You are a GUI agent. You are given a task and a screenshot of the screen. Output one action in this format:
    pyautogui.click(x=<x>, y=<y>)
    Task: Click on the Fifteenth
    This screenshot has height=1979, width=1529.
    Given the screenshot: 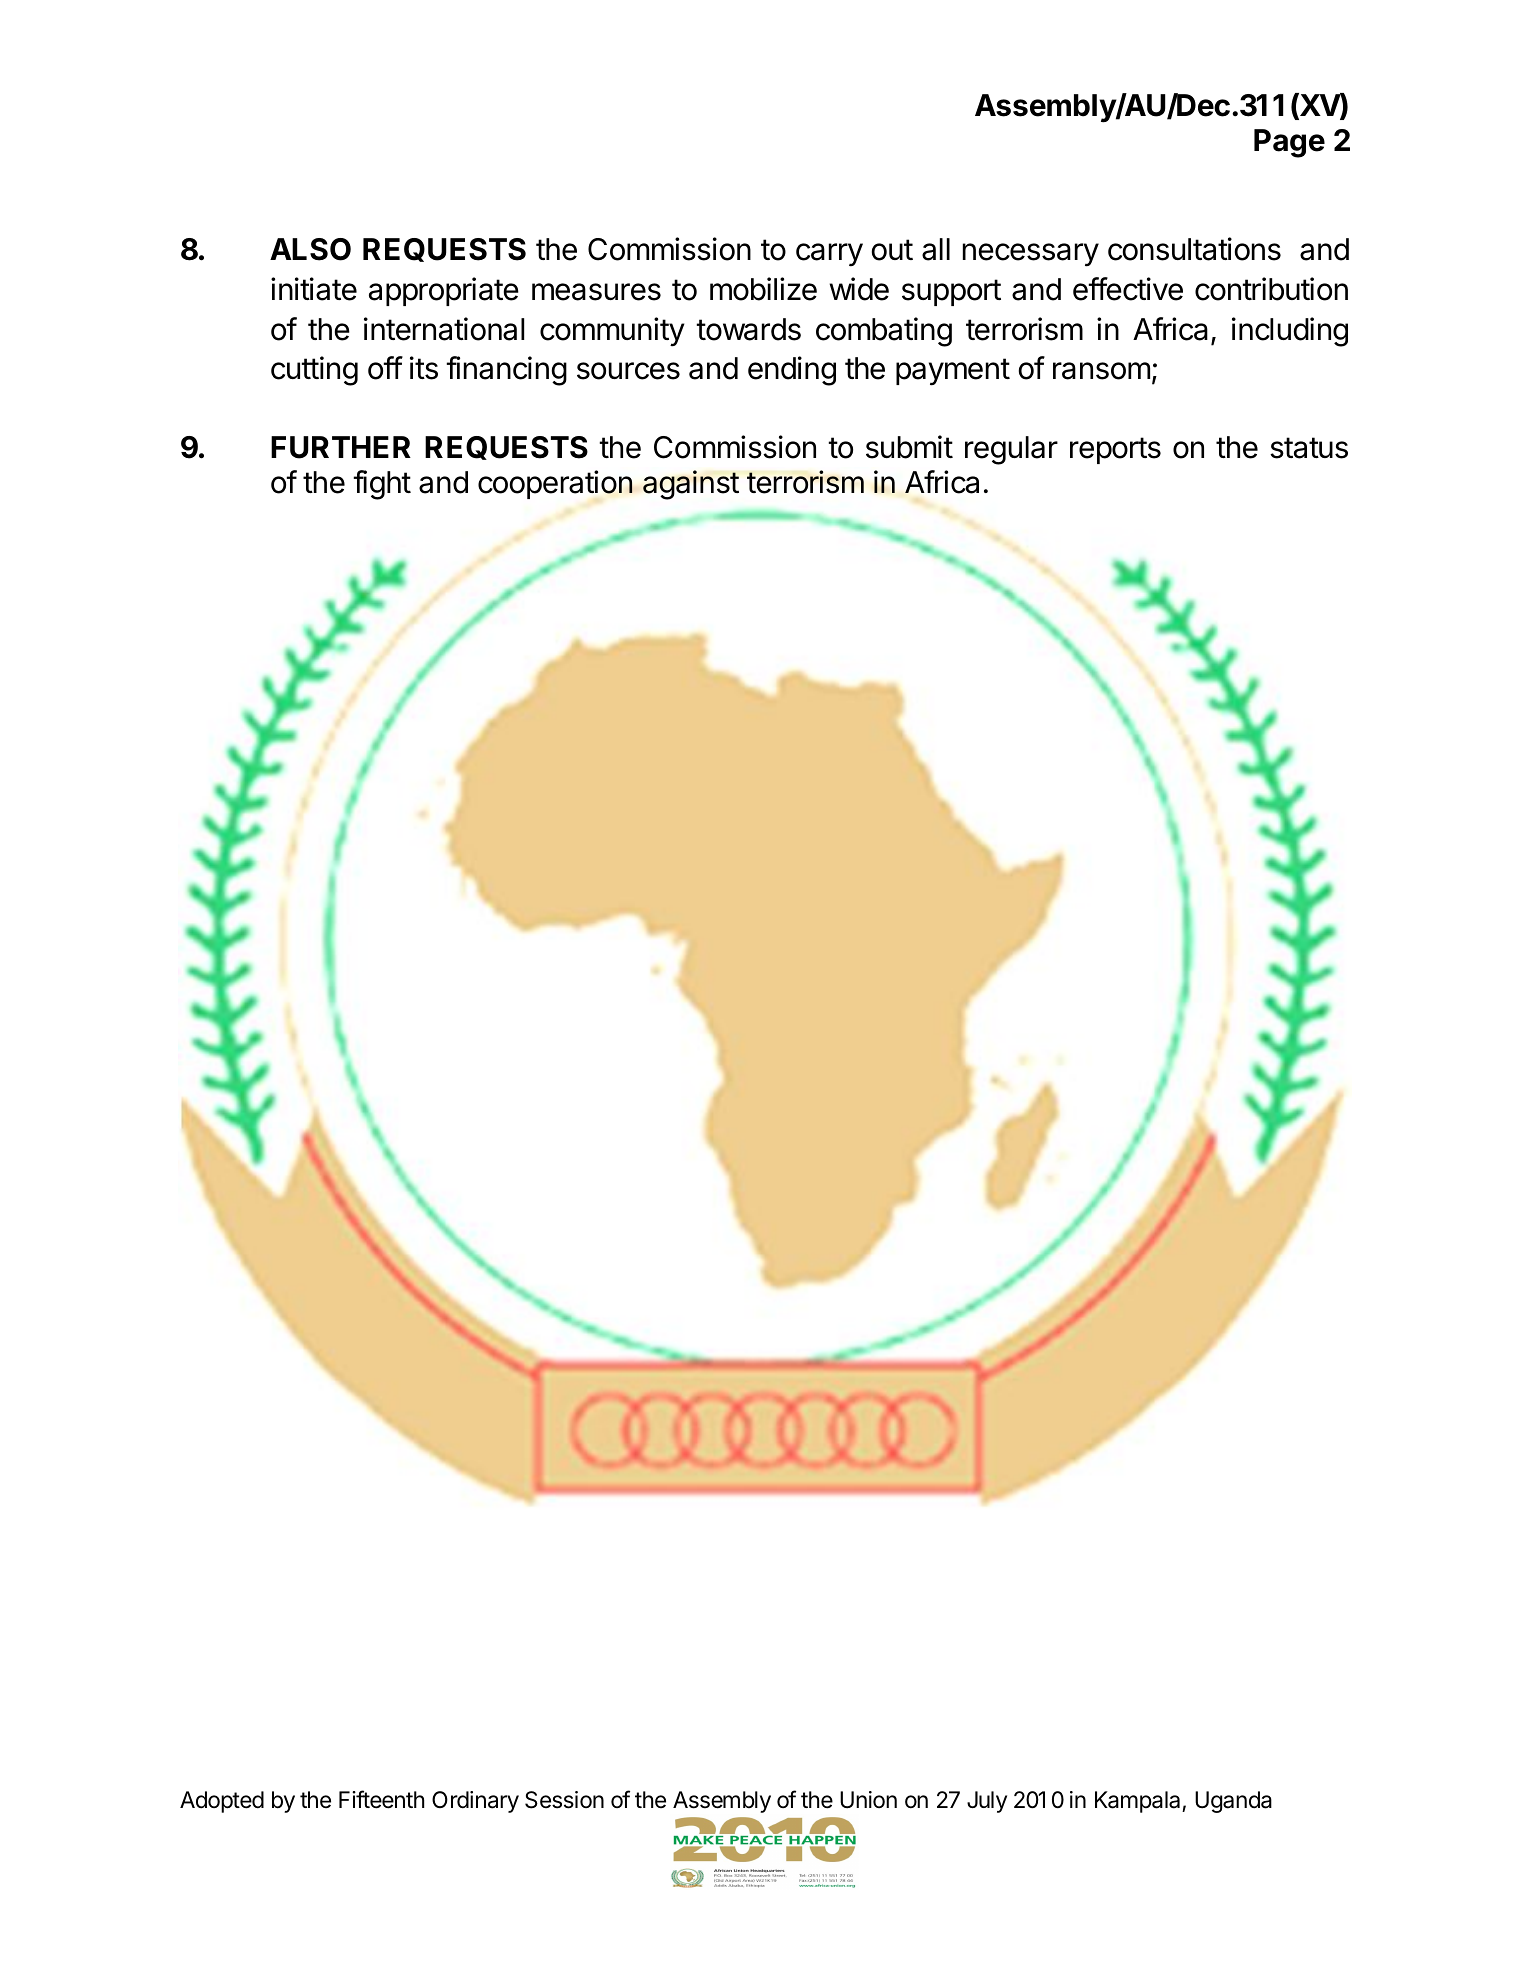 What is the action you would take?
    pyautogui.click(x=381, y=1799)
